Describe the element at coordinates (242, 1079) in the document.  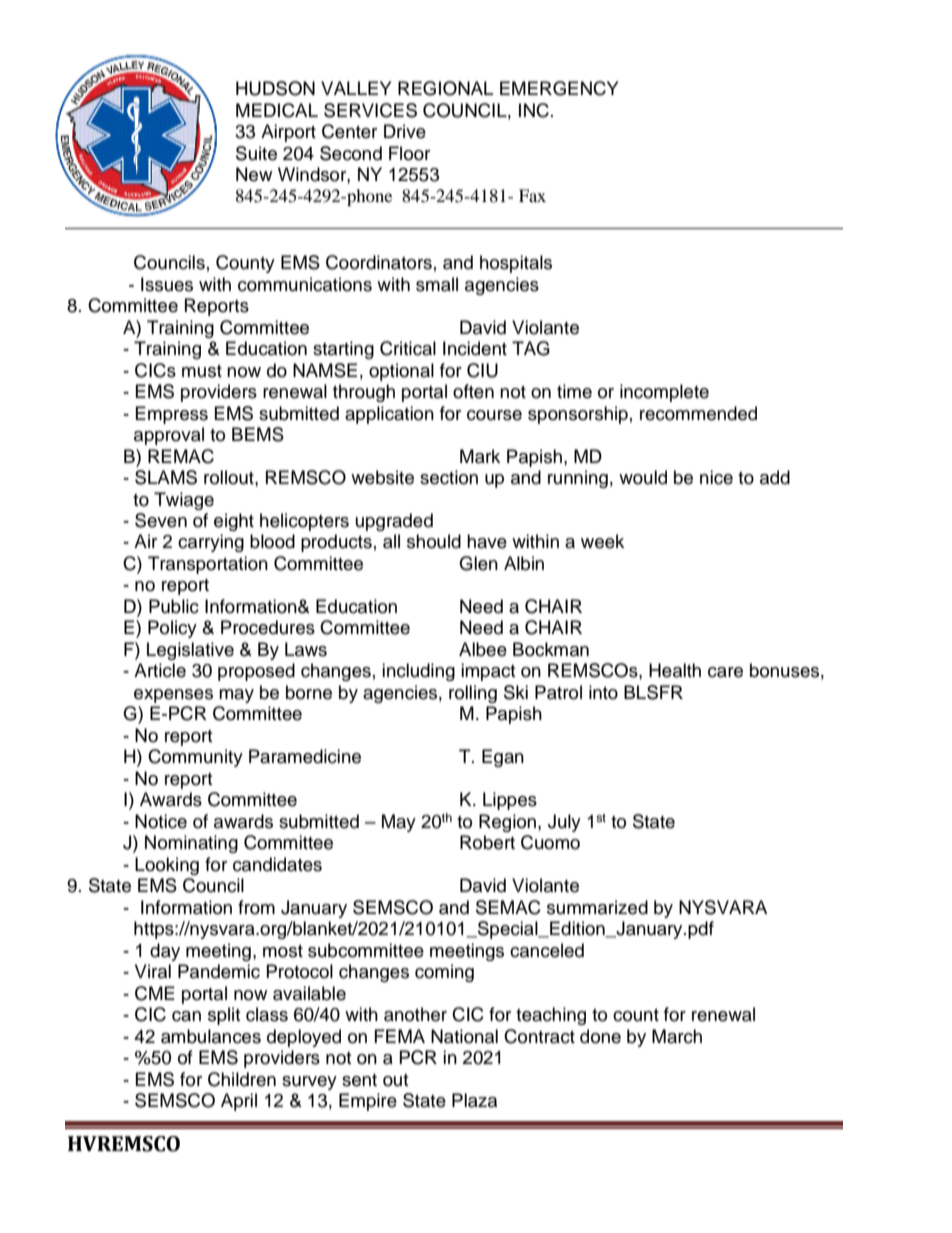
I see `Children` at that location.
